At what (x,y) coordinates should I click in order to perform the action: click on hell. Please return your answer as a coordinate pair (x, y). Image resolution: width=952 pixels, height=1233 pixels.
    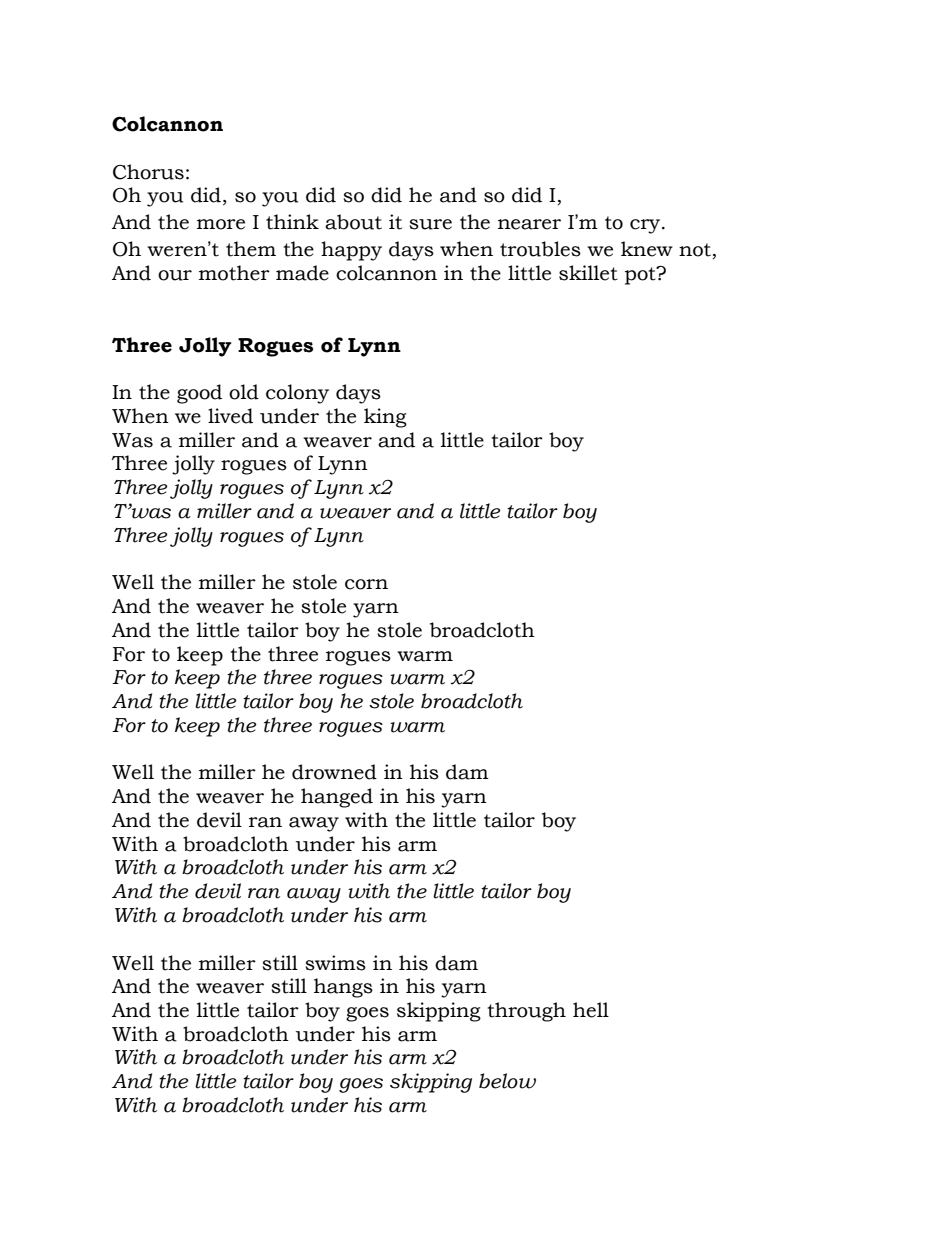
    Looking at the image, I should click on (591, 1010).
